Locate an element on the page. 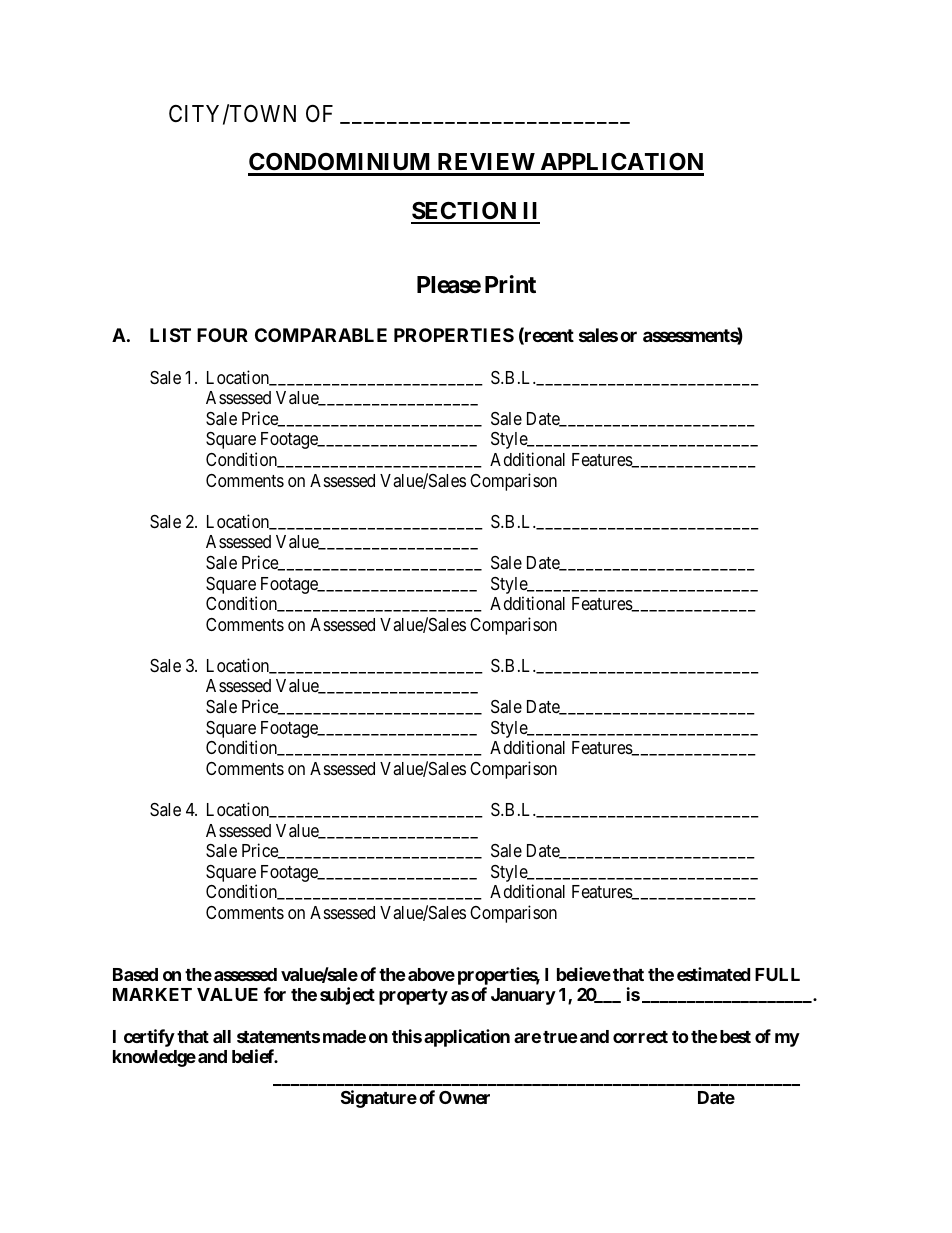  estimated is located at coordinates (713, 974).
